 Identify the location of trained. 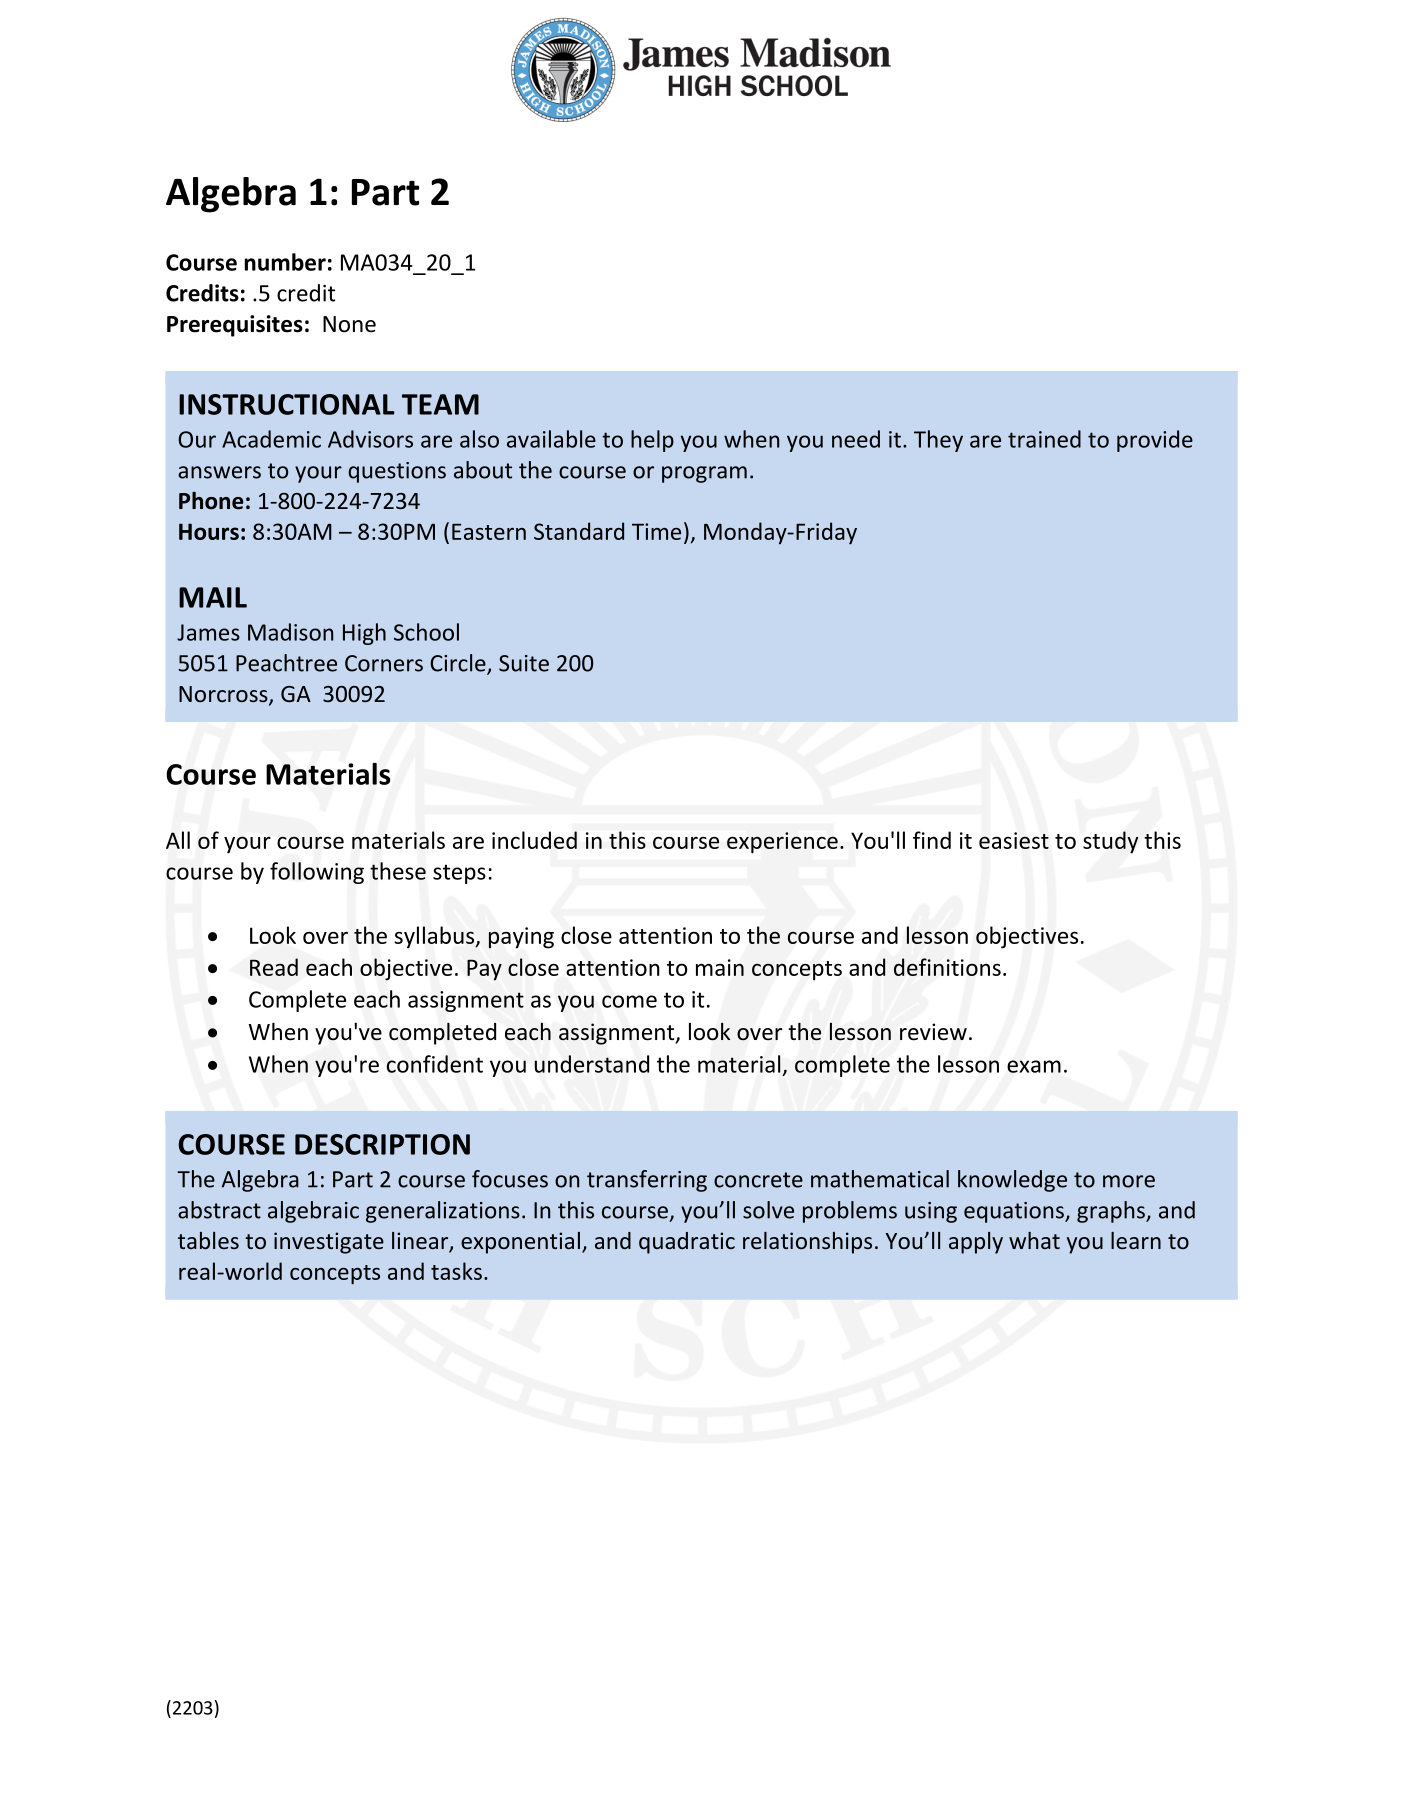
(1044, 439).
